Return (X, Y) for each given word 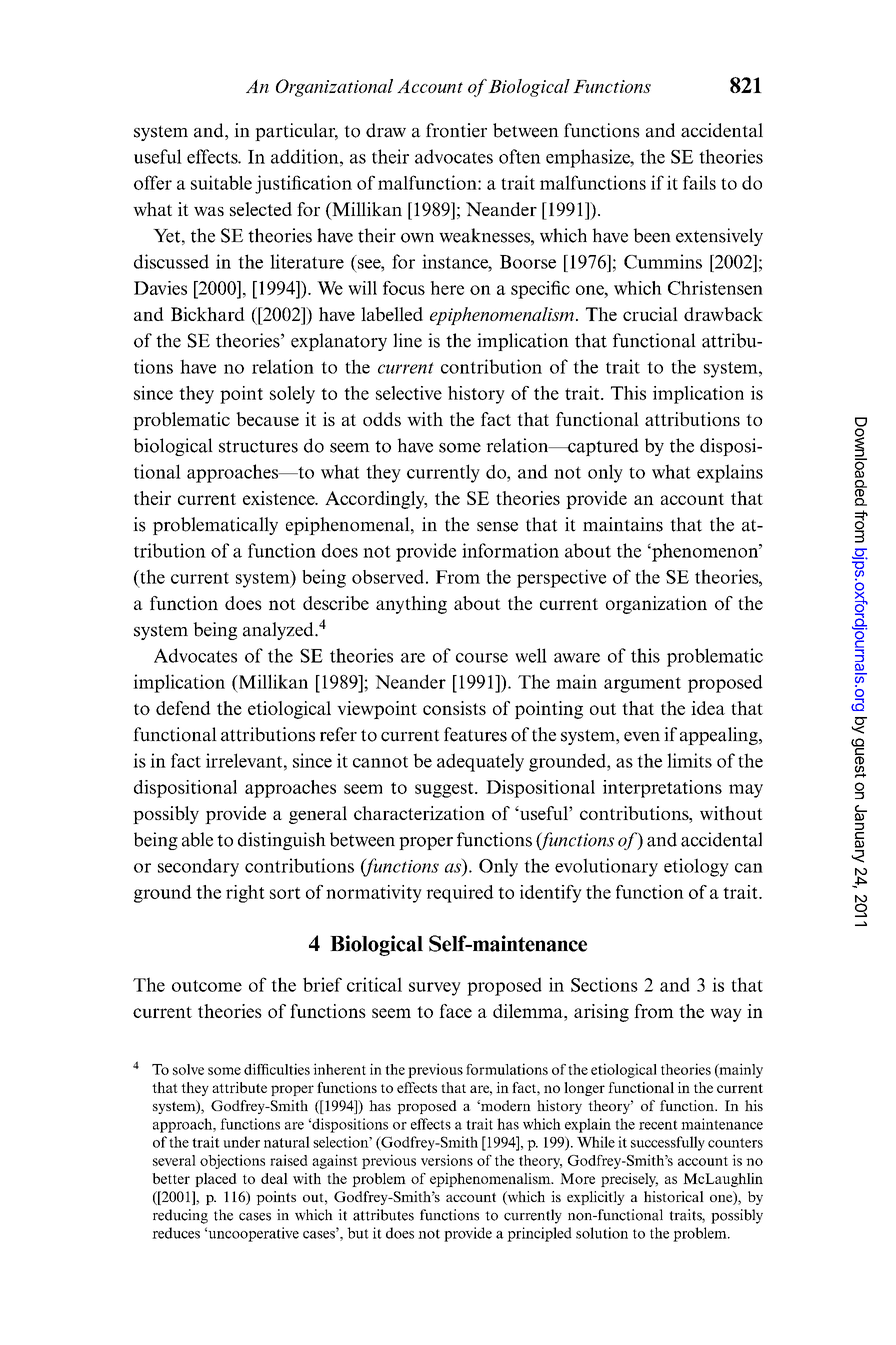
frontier (456, 130)
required (460, 894)
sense (497, 527)
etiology (696, 867)
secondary (198, 867)
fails (699, 182)
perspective (561, 578)
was (209, 211)
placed (216, 1180)
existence (280, 498)
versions (447, 1160)
